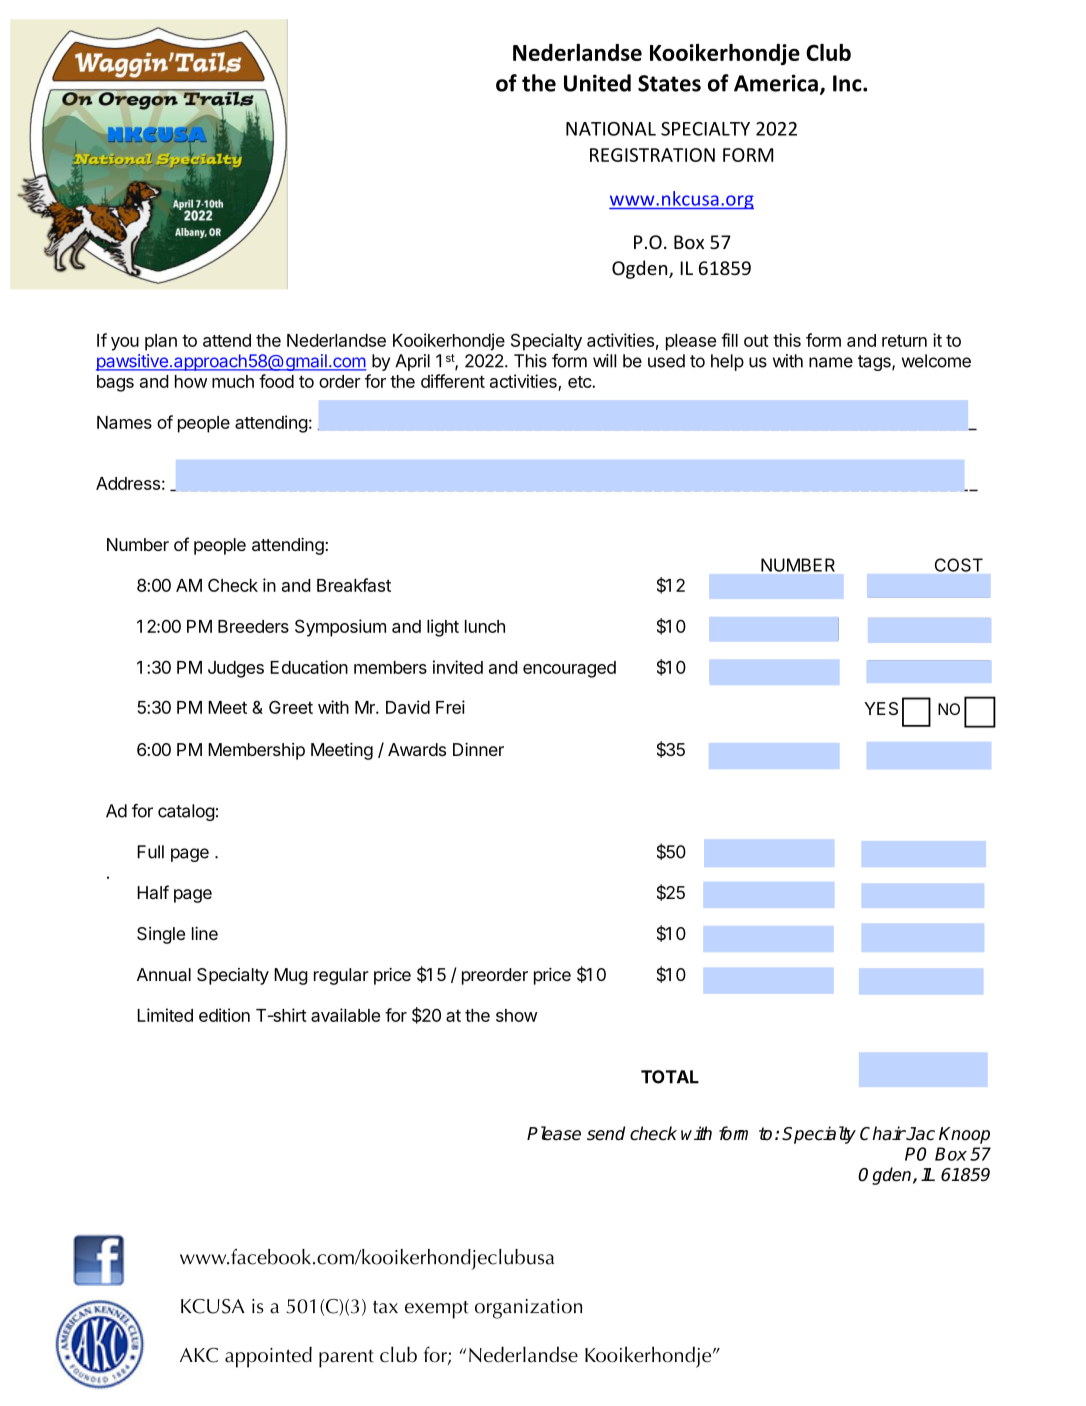 Image resolution: width=1086 pixels, height=1406 pixels. What do you see at coordinates (881, 708) in the screenshot?
I see `YES` at bounding box center [881, 708].
